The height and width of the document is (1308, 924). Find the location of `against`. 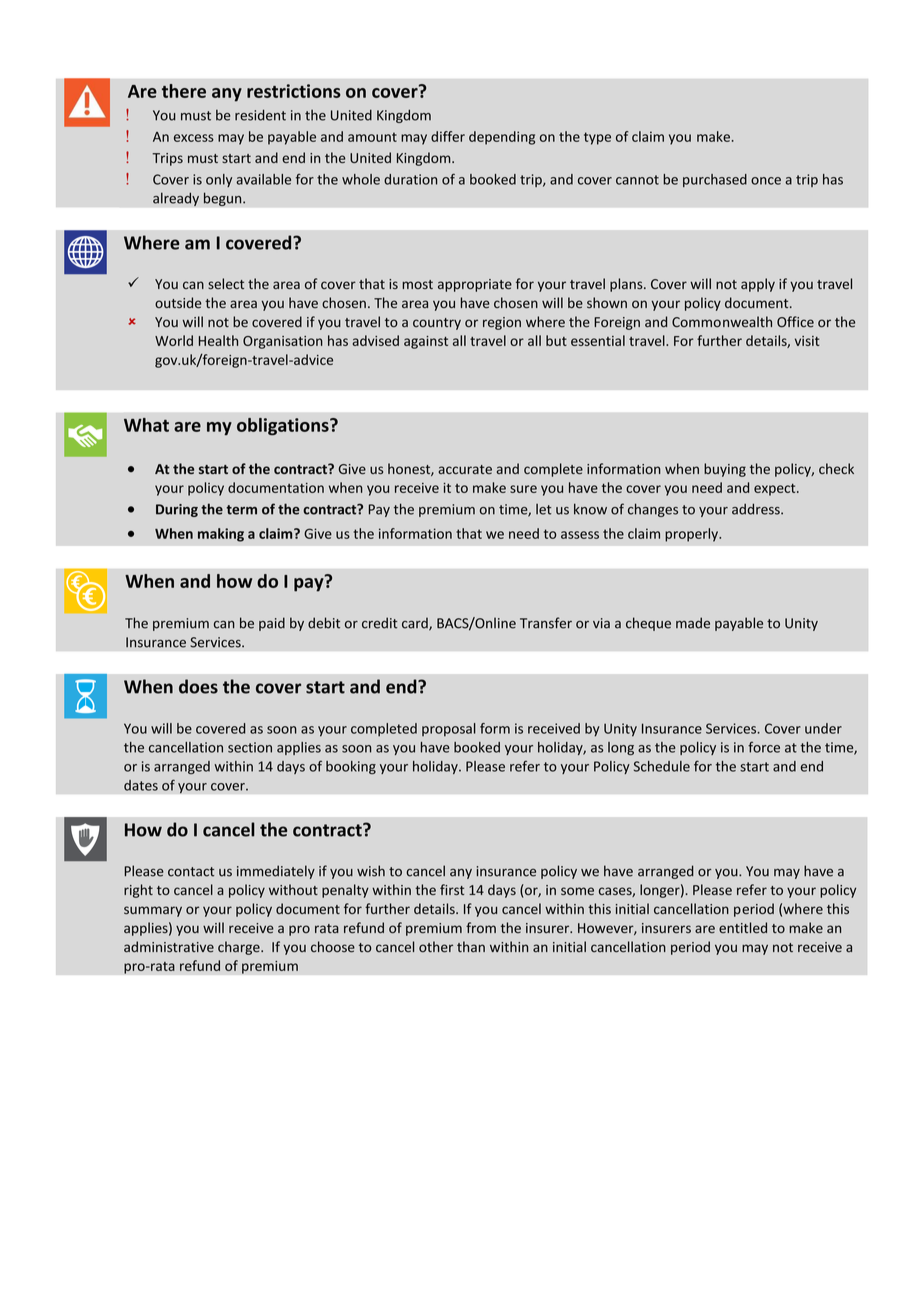

against is located at coordinates (426, 342).
